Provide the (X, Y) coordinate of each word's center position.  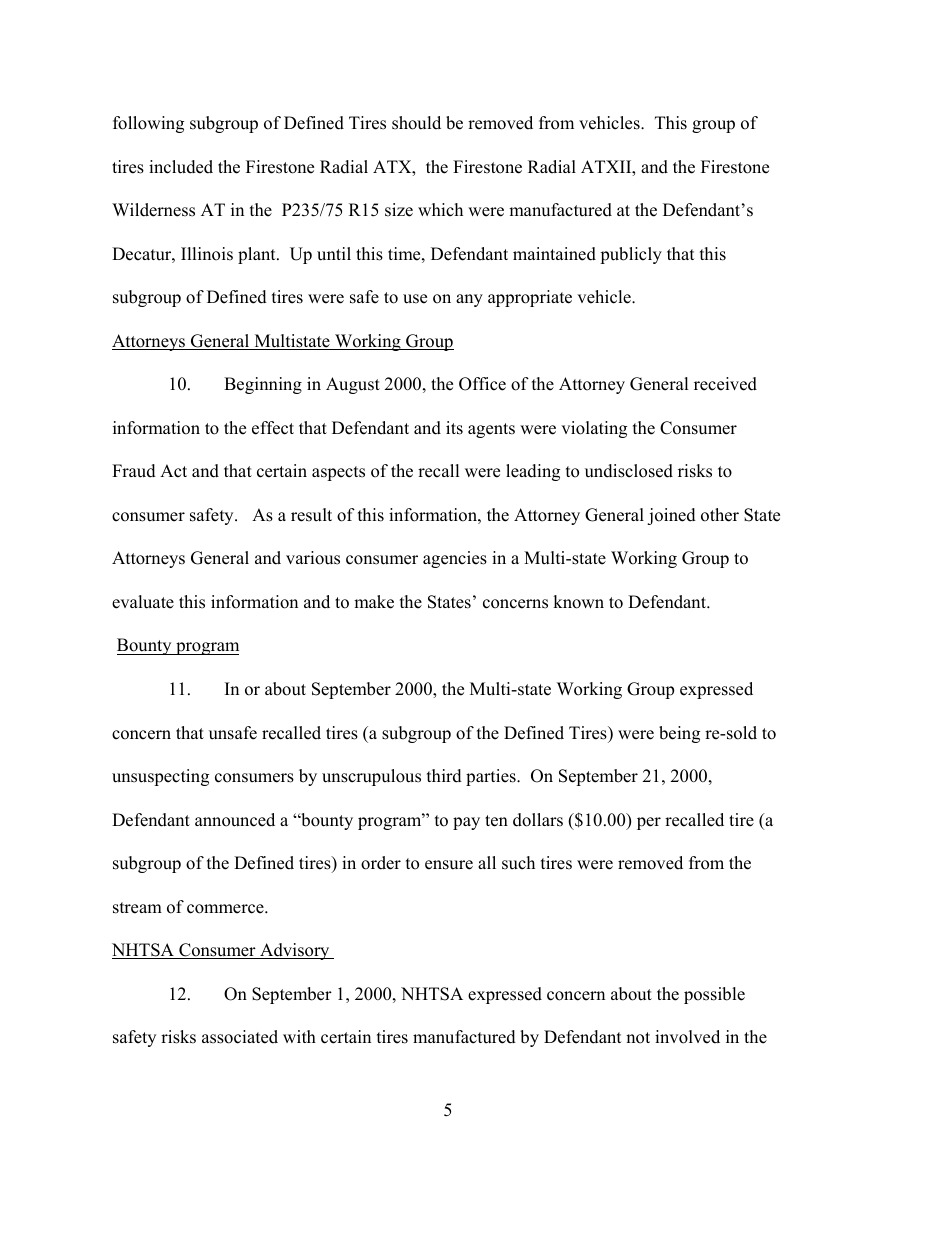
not (638, 1038)
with (299, 1036)
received (725, 384)
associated (240, 1037)
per (649, 823)
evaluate (143, 602)
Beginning (263, 385)
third (444, 776)
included (181, 167)
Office (482, 384)
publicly (631, 255)
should (416, 123)
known (578, 602)
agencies (455, 559)
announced (235, 820)
